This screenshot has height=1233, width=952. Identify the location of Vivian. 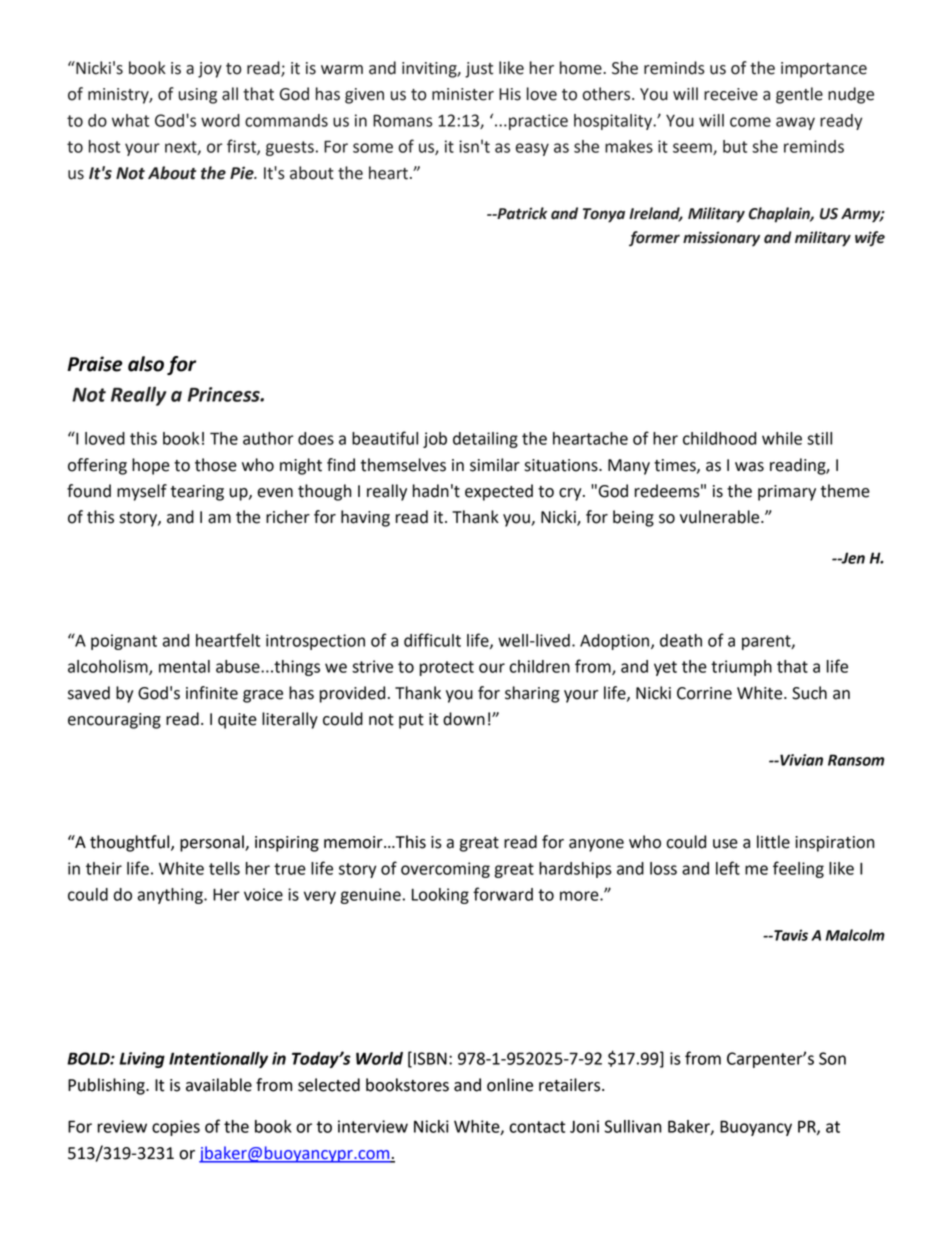
(800, 760).
